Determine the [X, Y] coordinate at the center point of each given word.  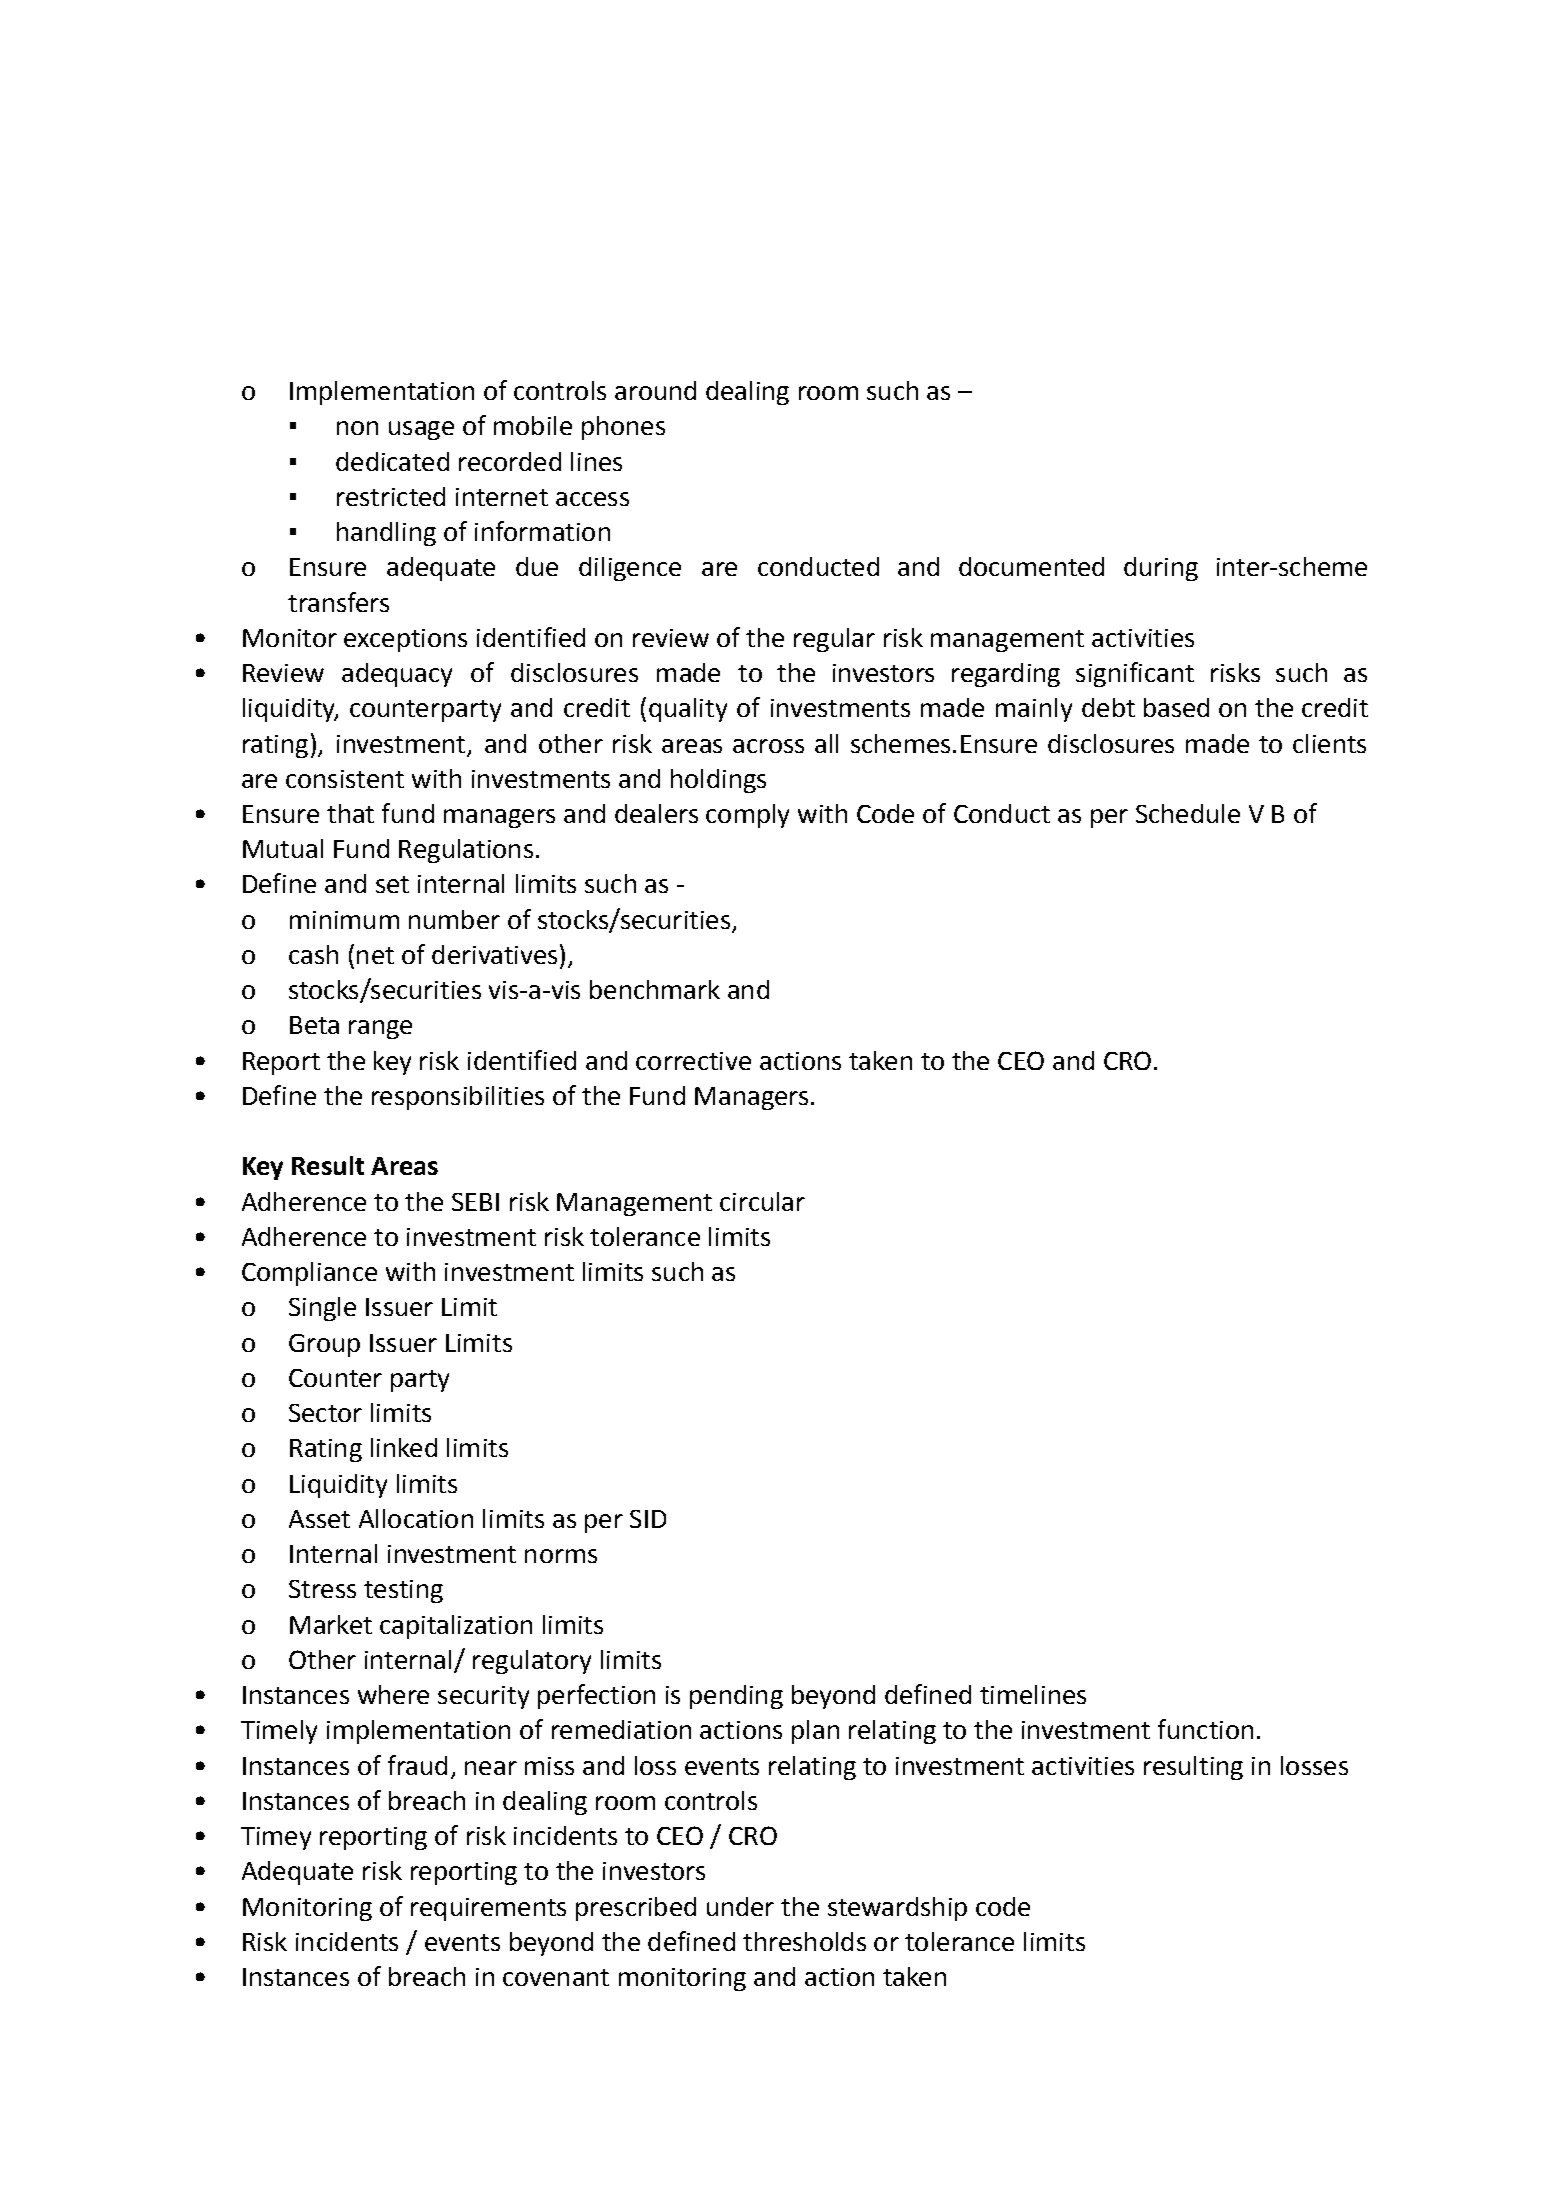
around [655, 390]
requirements [488, 1909]
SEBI [475, 1202]
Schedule [1188, 813]
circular [762, 1201]
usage [421, 430]
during [1161, 569]
